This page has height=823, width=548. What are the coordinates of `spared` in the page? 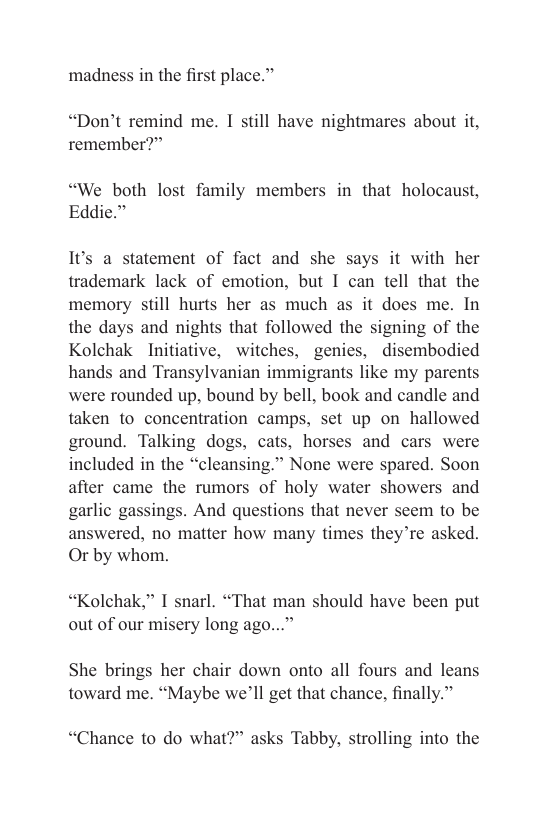 It's located at (406, 465).
